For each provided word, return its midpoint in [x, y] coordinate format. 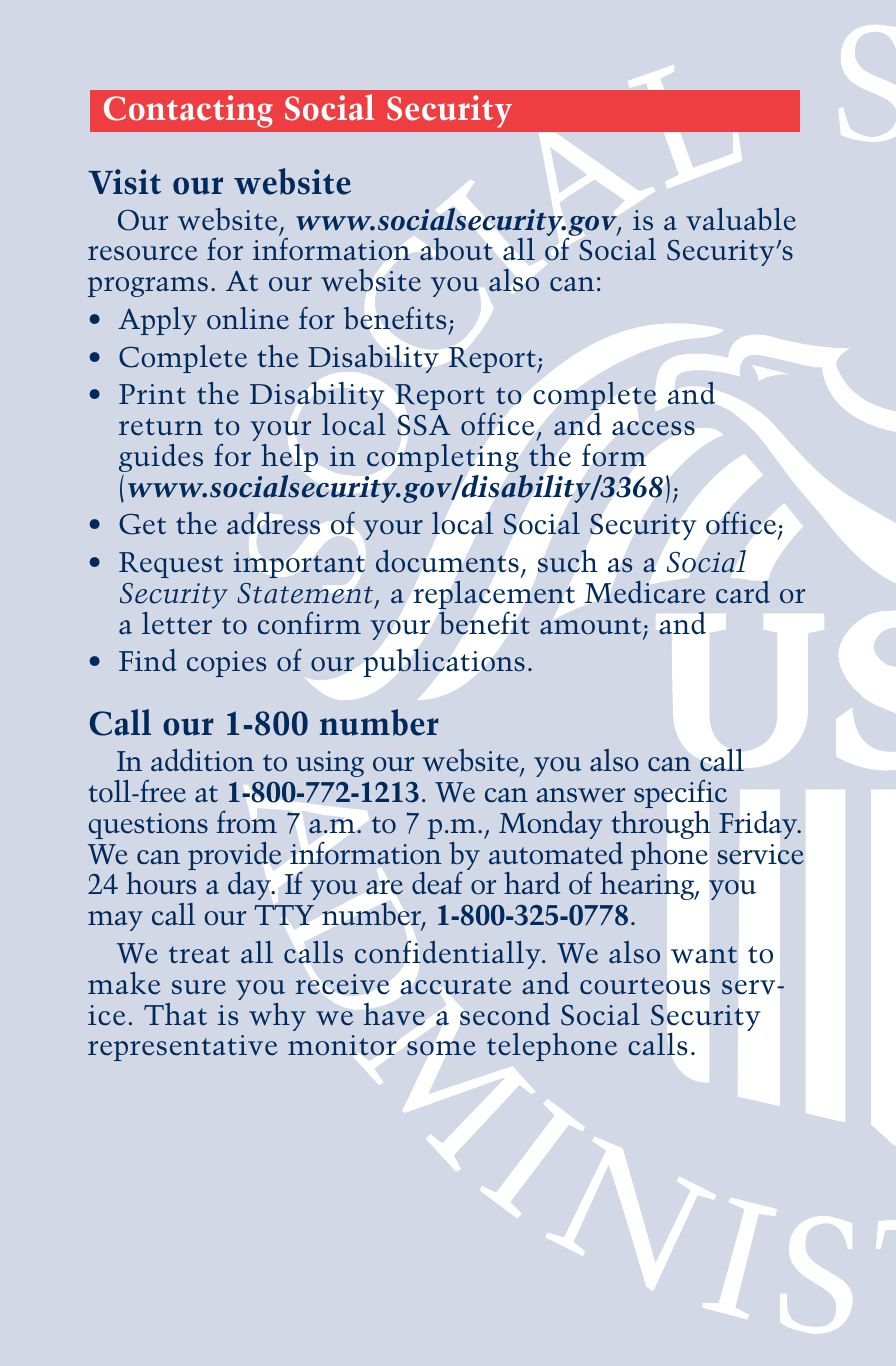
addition [202, 760]
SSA [424, 425]
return [161, 427]
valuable [741, 219]
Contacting [188, 111]
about [456, 249]
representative [183, 1048]
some [441, 1048]
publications [444, 663]
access [653, 428]
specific [680, 794]
